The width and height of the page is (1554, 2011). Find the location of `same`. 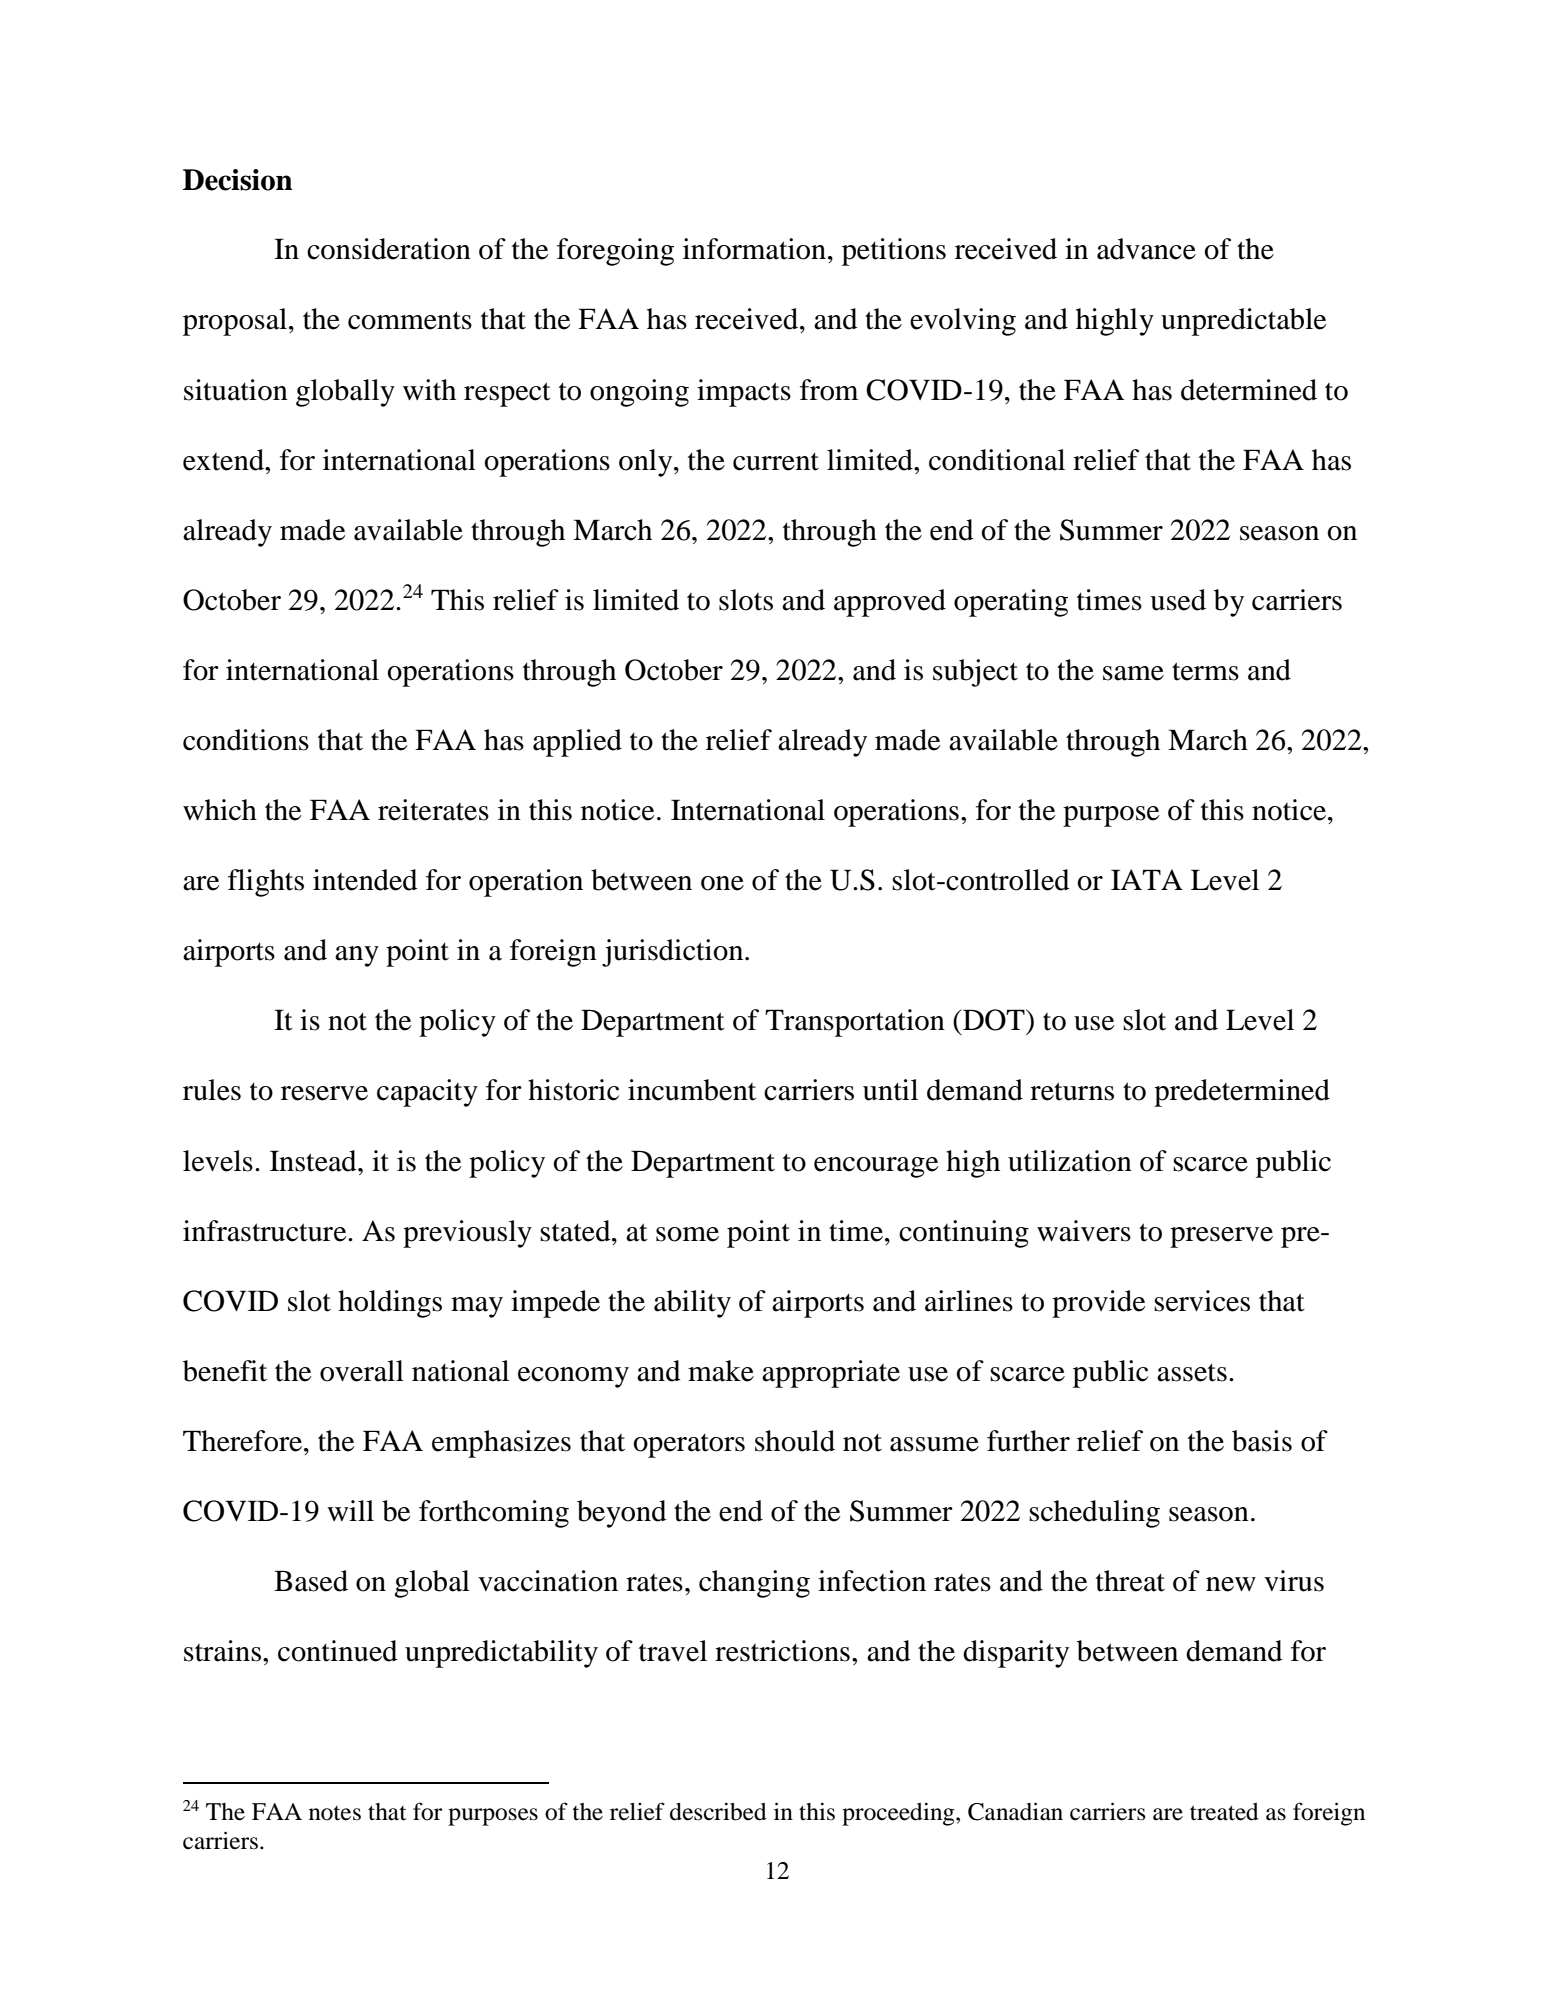

same is located at coordinates (1133, 673).
